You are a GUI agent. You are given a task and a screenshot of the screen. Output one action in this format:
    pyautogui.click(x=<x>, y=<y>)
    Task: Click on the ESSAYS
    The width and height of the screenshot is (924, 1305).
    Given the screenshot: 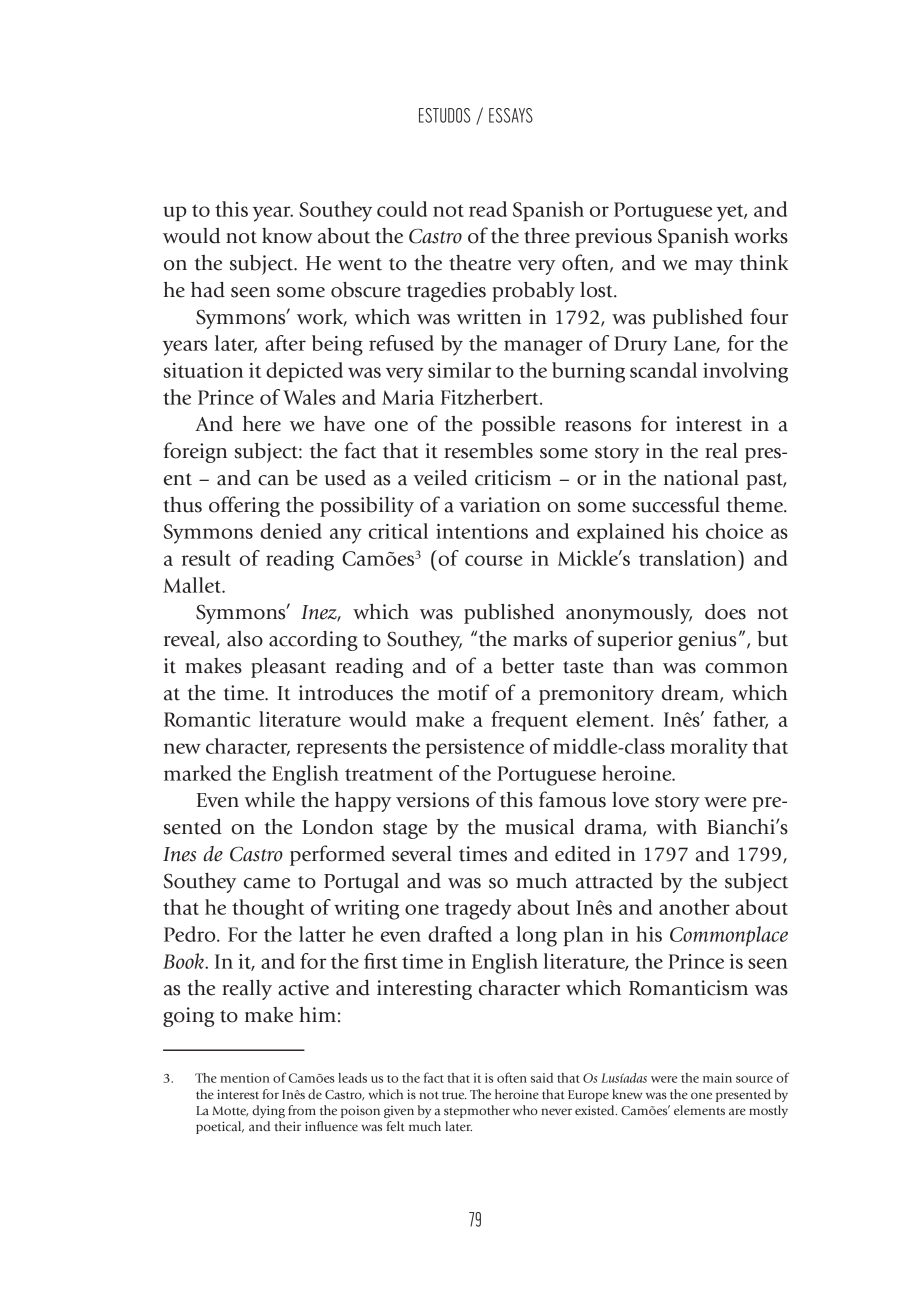 What is the action you would take?
    pyautogui.click(x=511, y=115)
